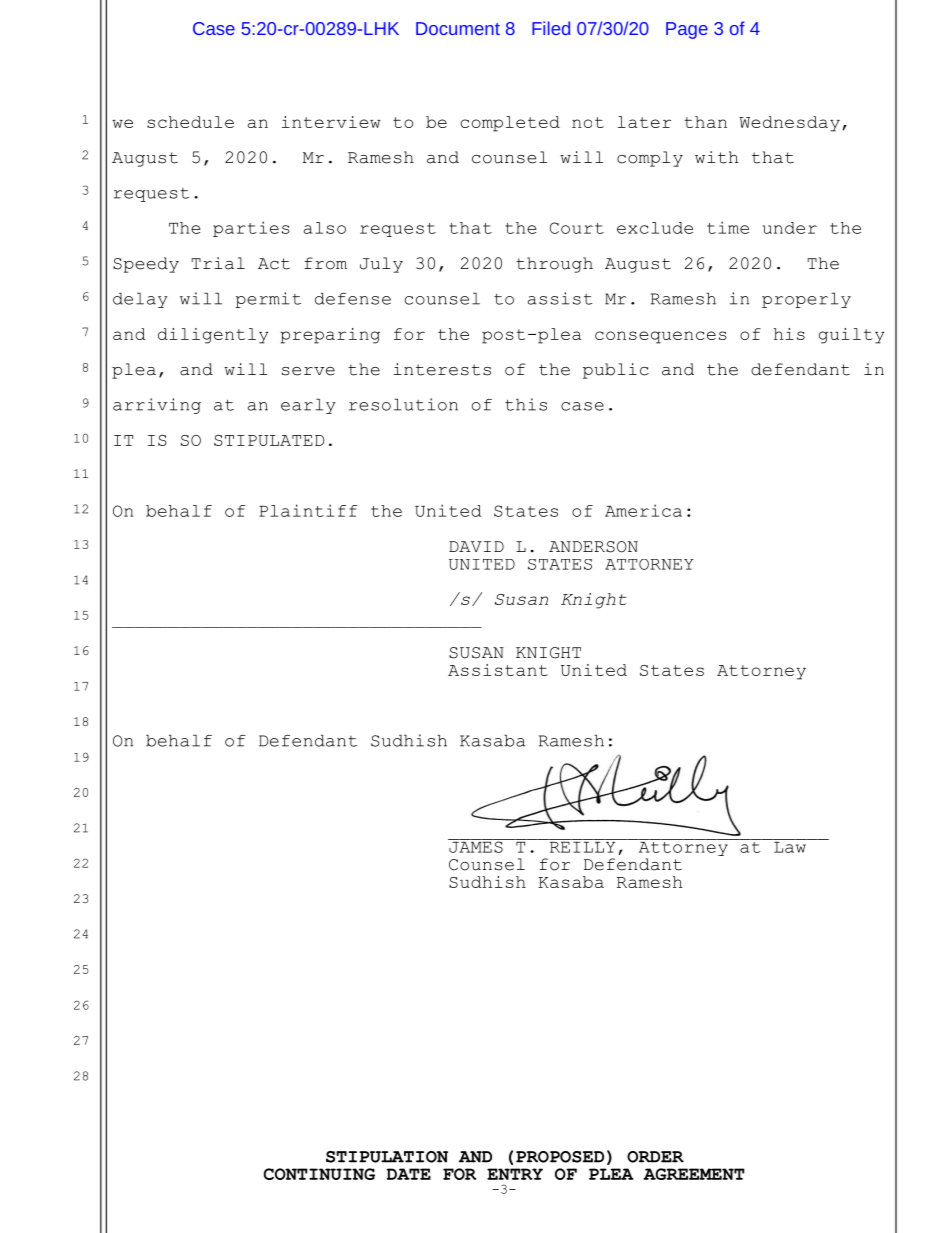 This document has height=1233, width=952. Describe the element at coordinates (476, 546) in the document. I see `DAVID` at that location.
